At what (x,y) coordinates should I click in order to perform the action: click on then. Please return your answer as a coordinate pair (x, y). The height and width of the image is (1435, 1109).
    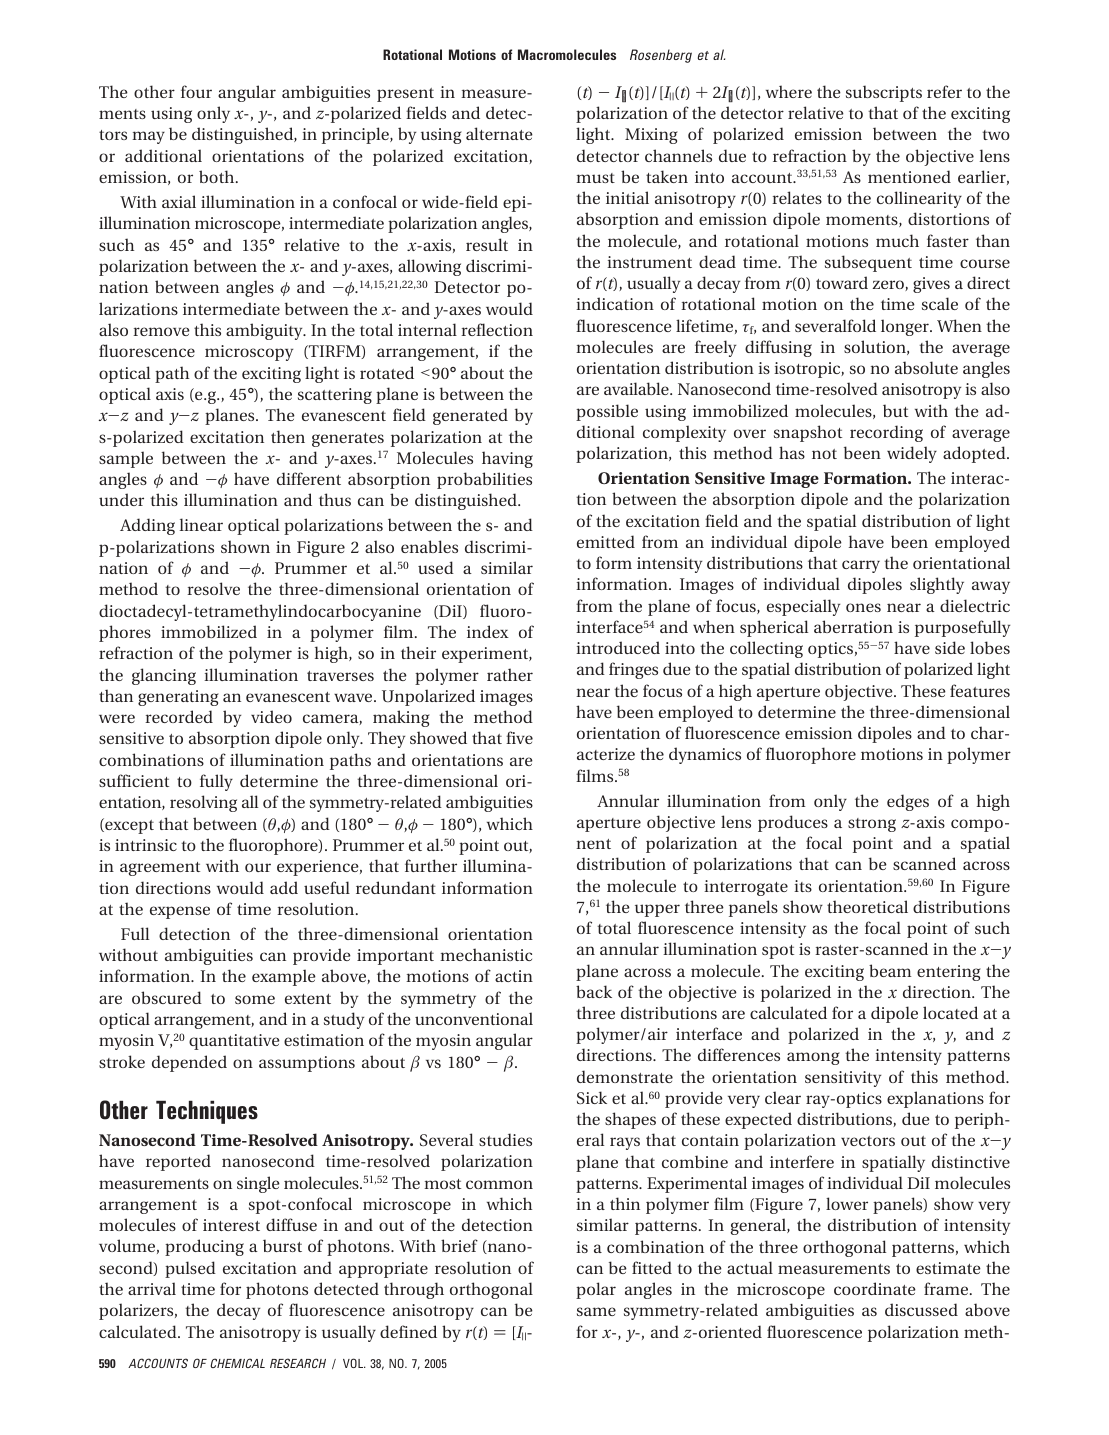
    Looking at the image, I should click on (288, 436).
